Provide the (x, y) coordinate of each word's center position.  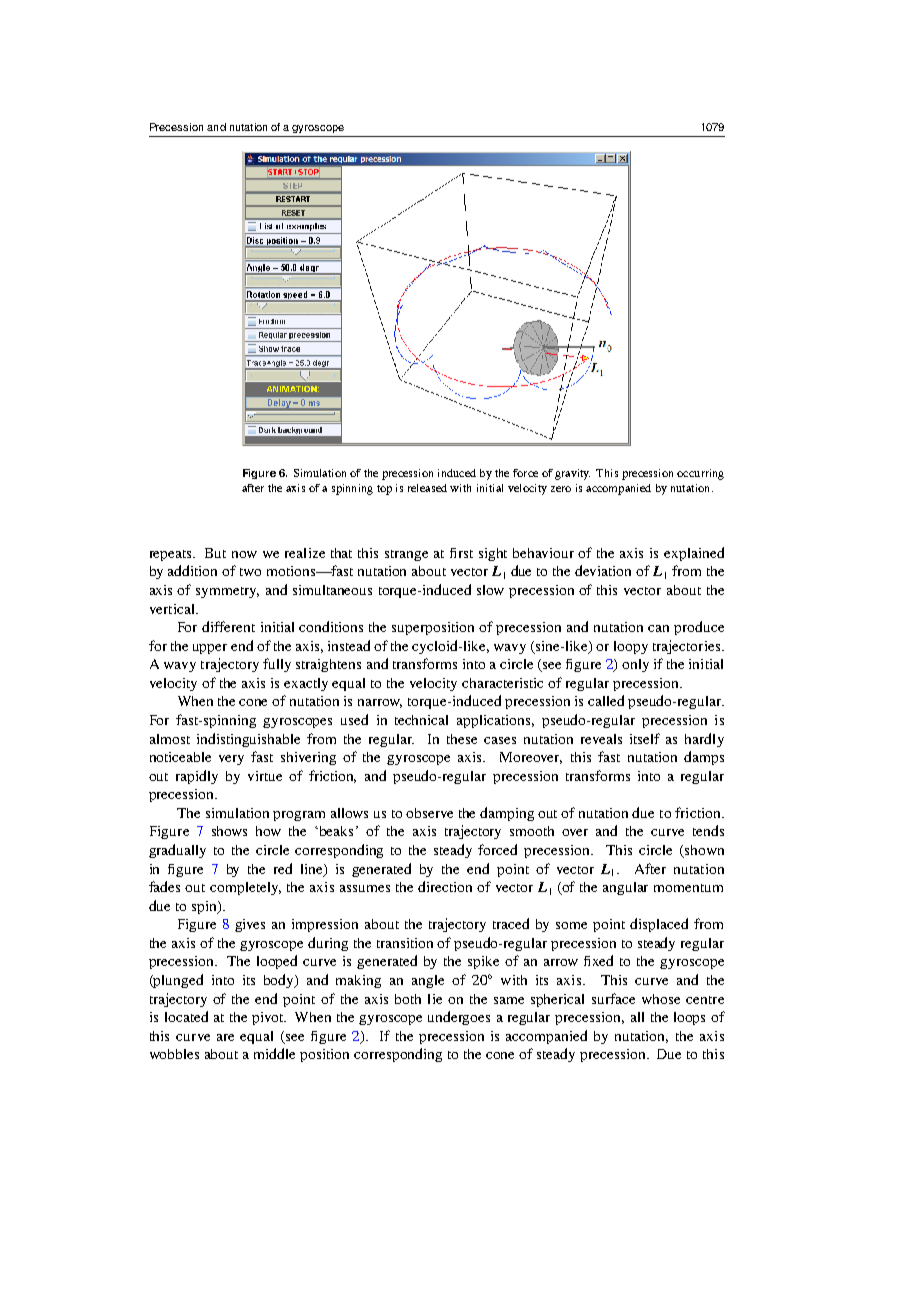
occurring (700, 474)
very (231, 760)
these (462, 739)
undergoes (459, 1018)
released (427, 488)
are (225, 1037)
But (215, 553)
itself (645, 738)
